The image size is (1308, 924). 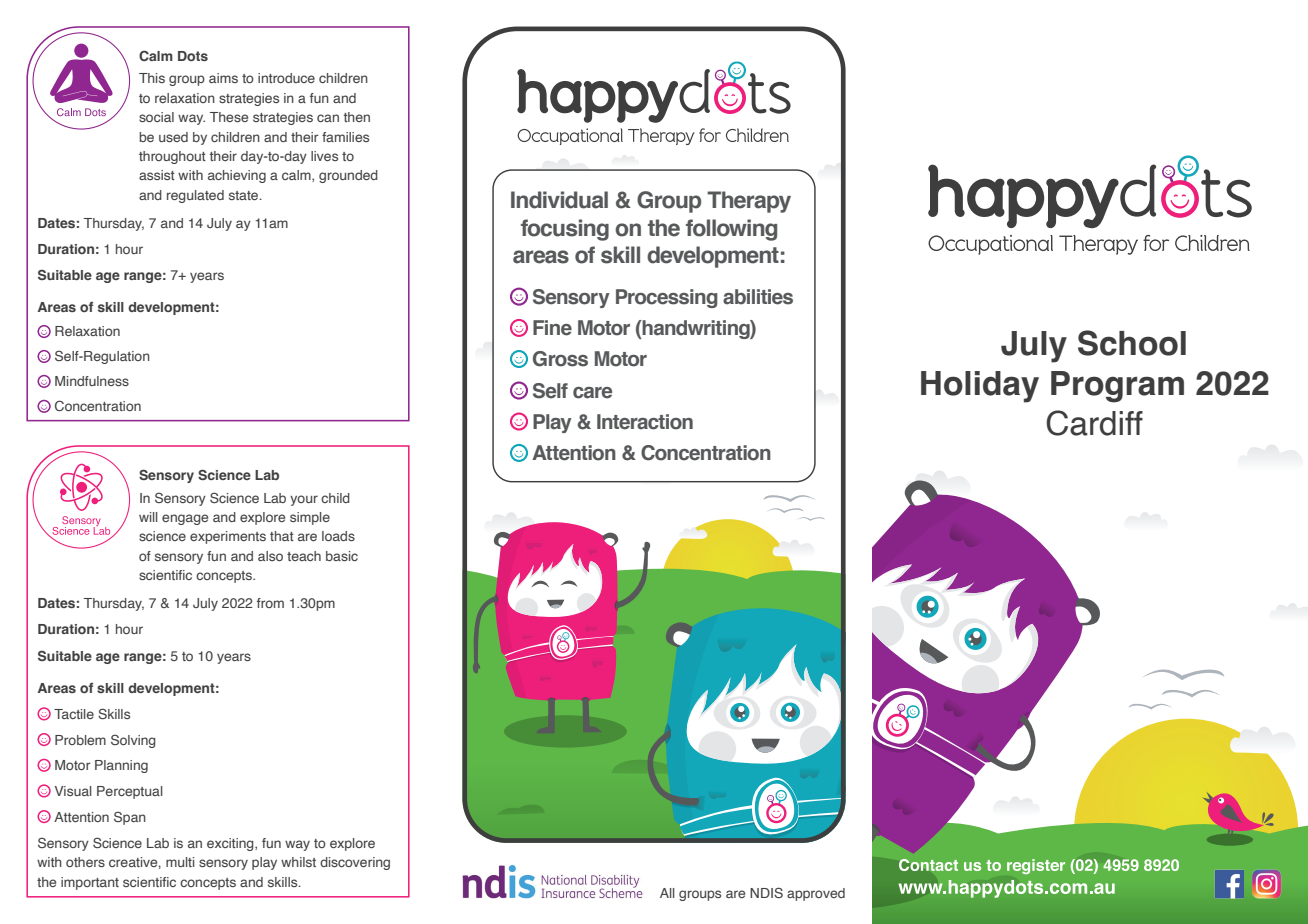 What do you see at coordinates (816, 894) in the document?
I see `approved` at bounding box center [816, 894].
